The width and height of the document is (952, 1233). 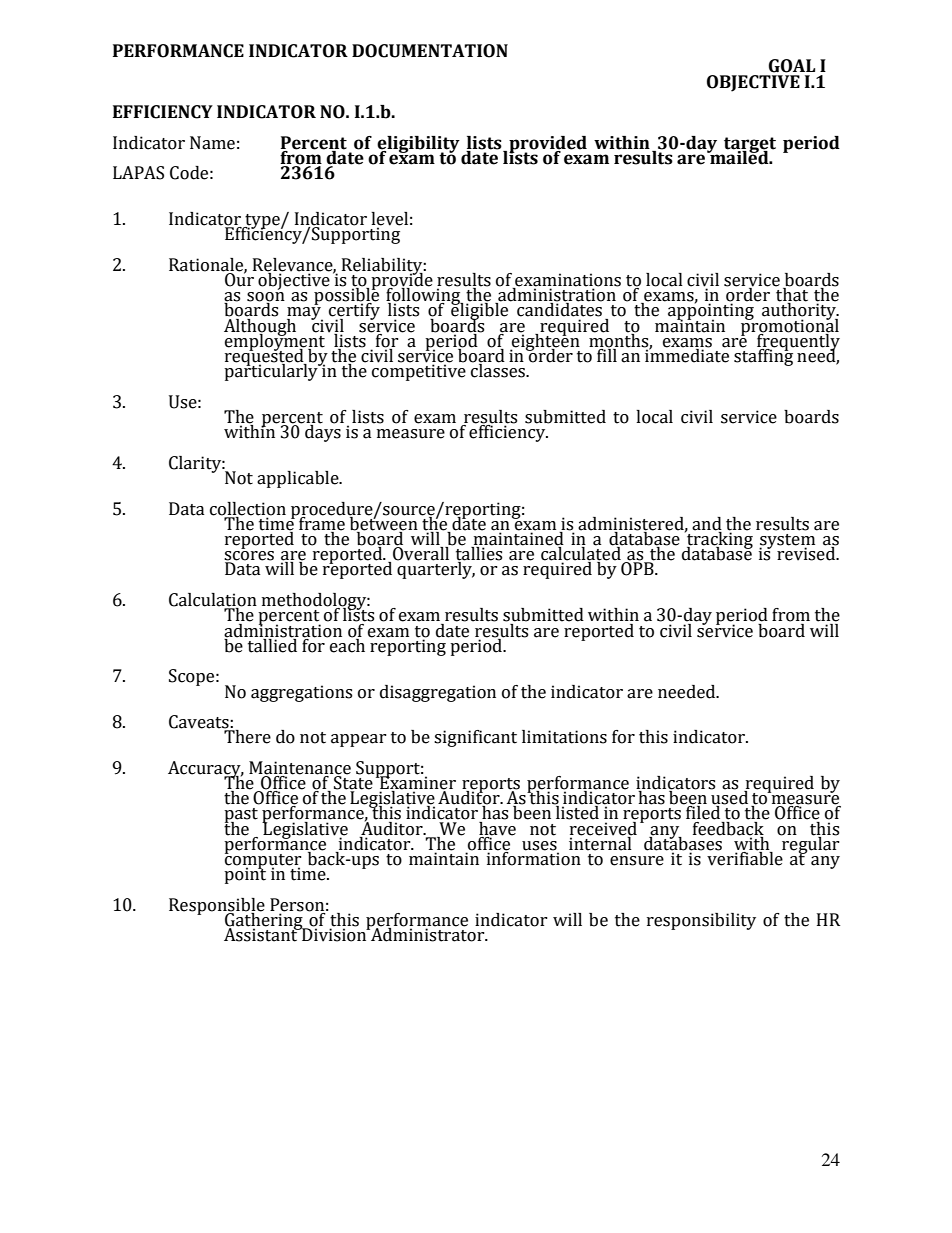 I want to click on DOCUMENTATION, so click(x=430, y=51).
